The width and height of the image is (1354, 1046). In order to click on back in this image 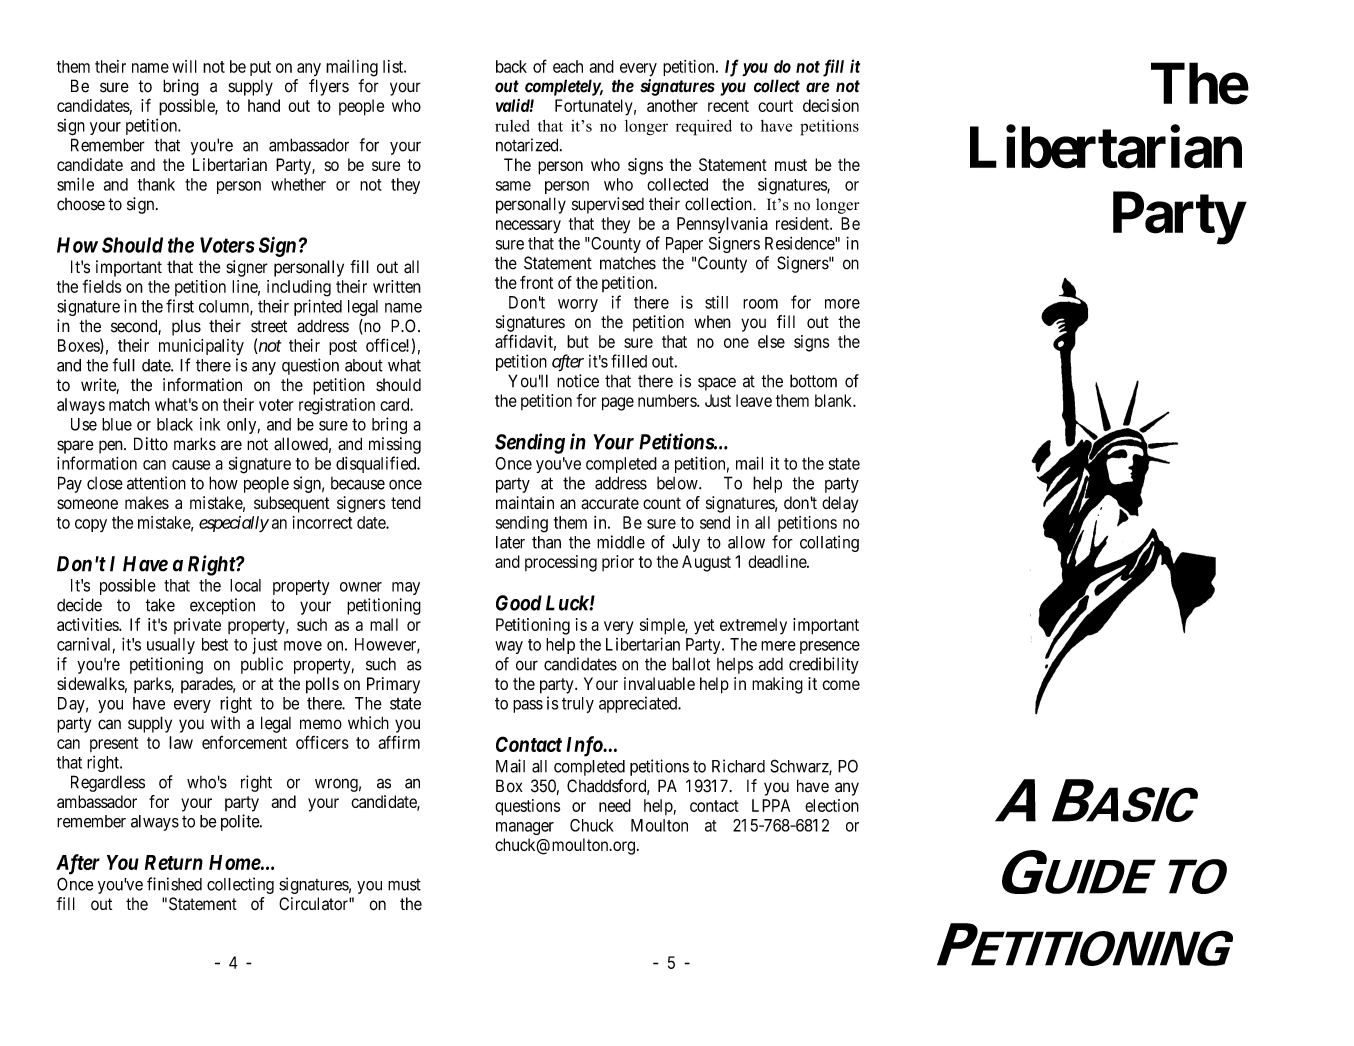, I will do `click(511, 66)`.
